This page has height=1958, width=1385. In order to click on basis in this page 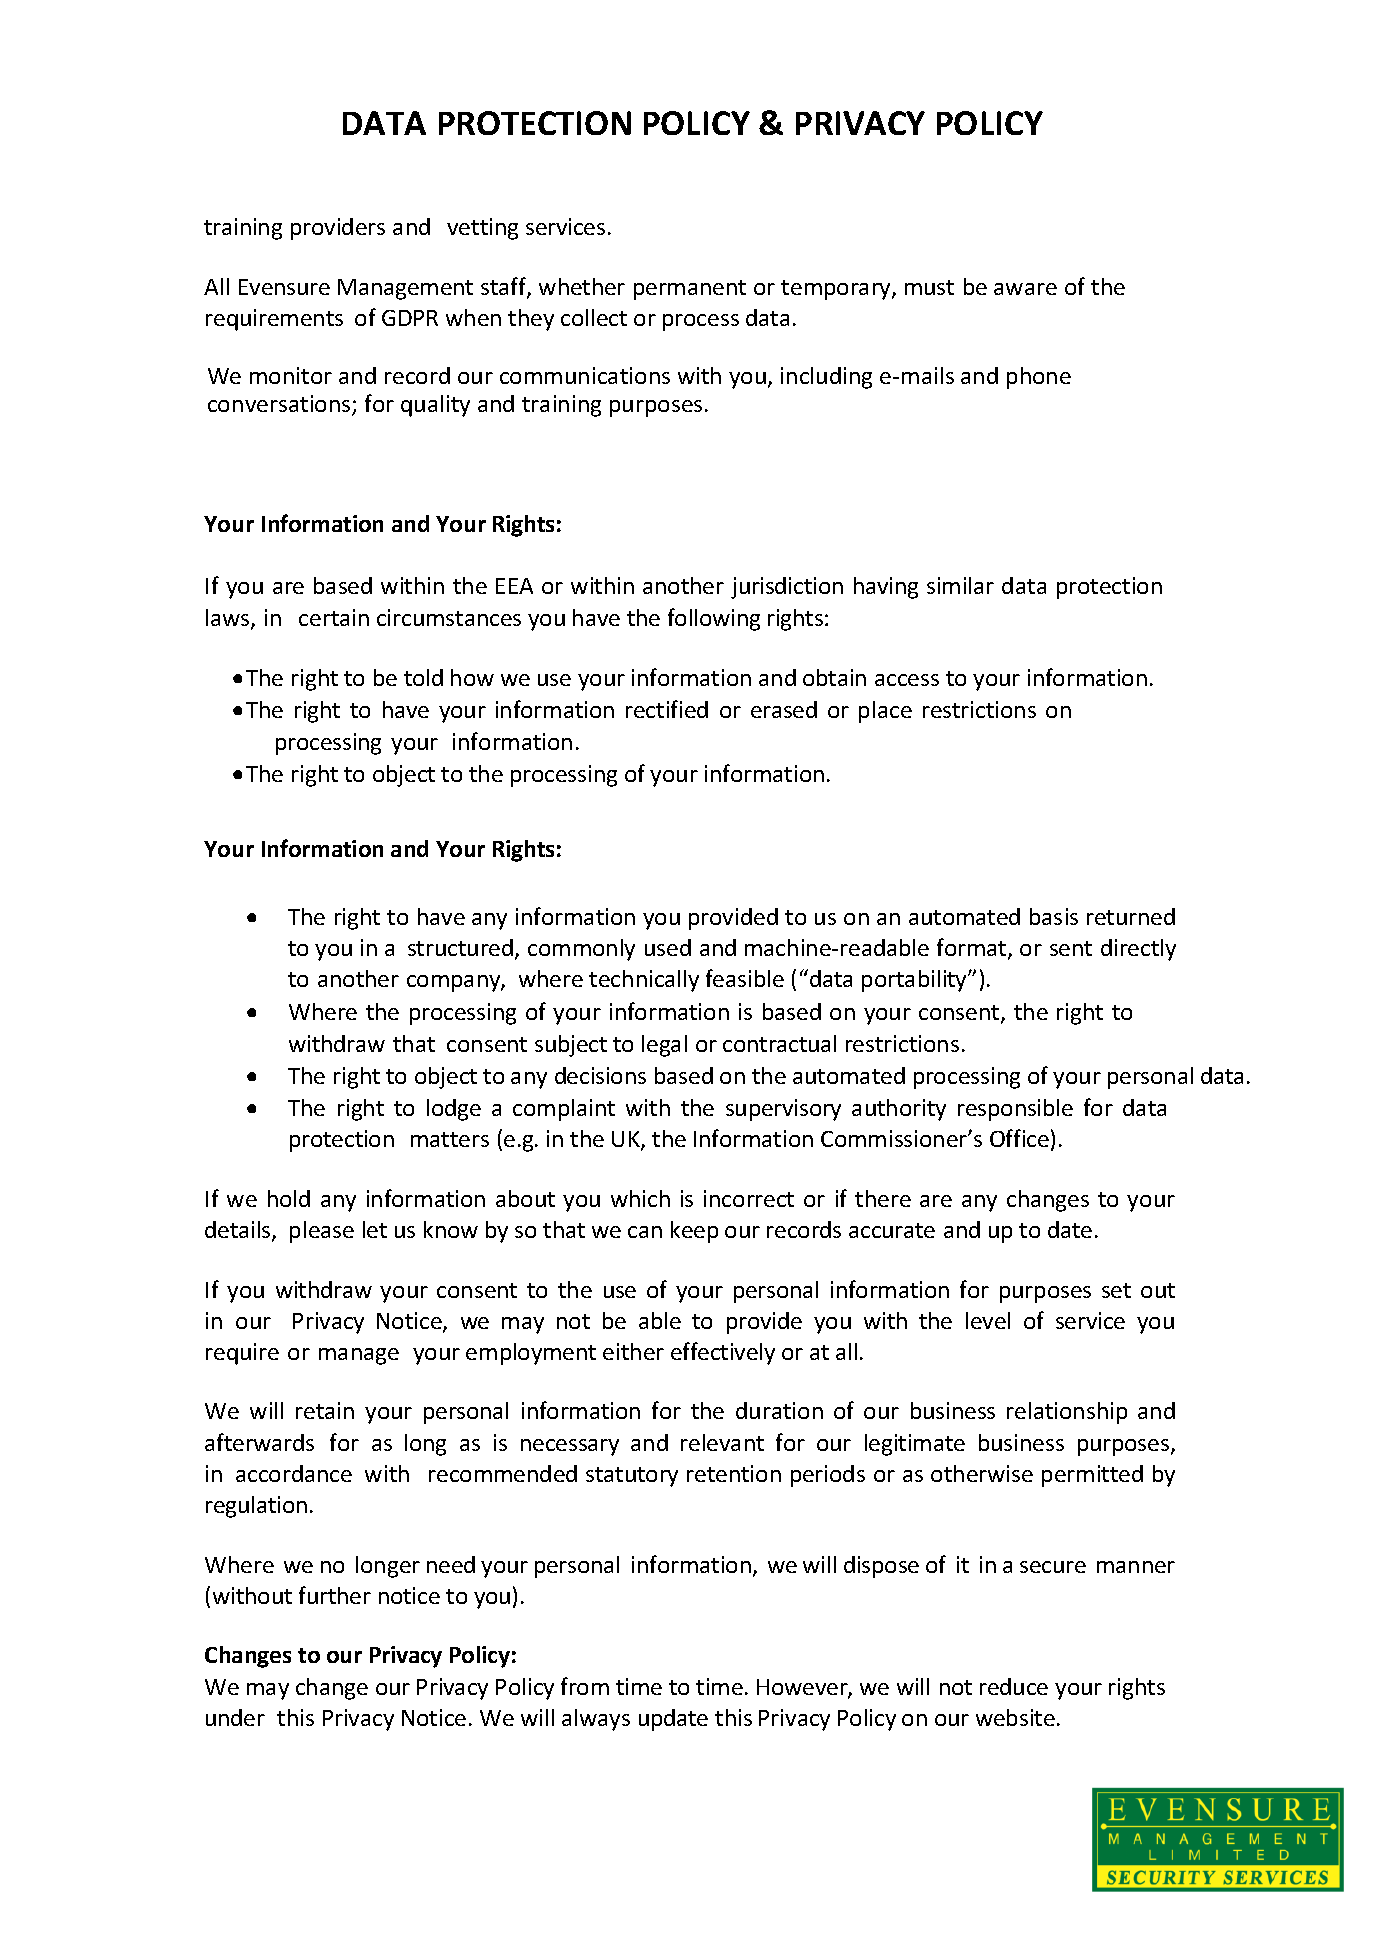, I will do `click(1054, 916)`.
